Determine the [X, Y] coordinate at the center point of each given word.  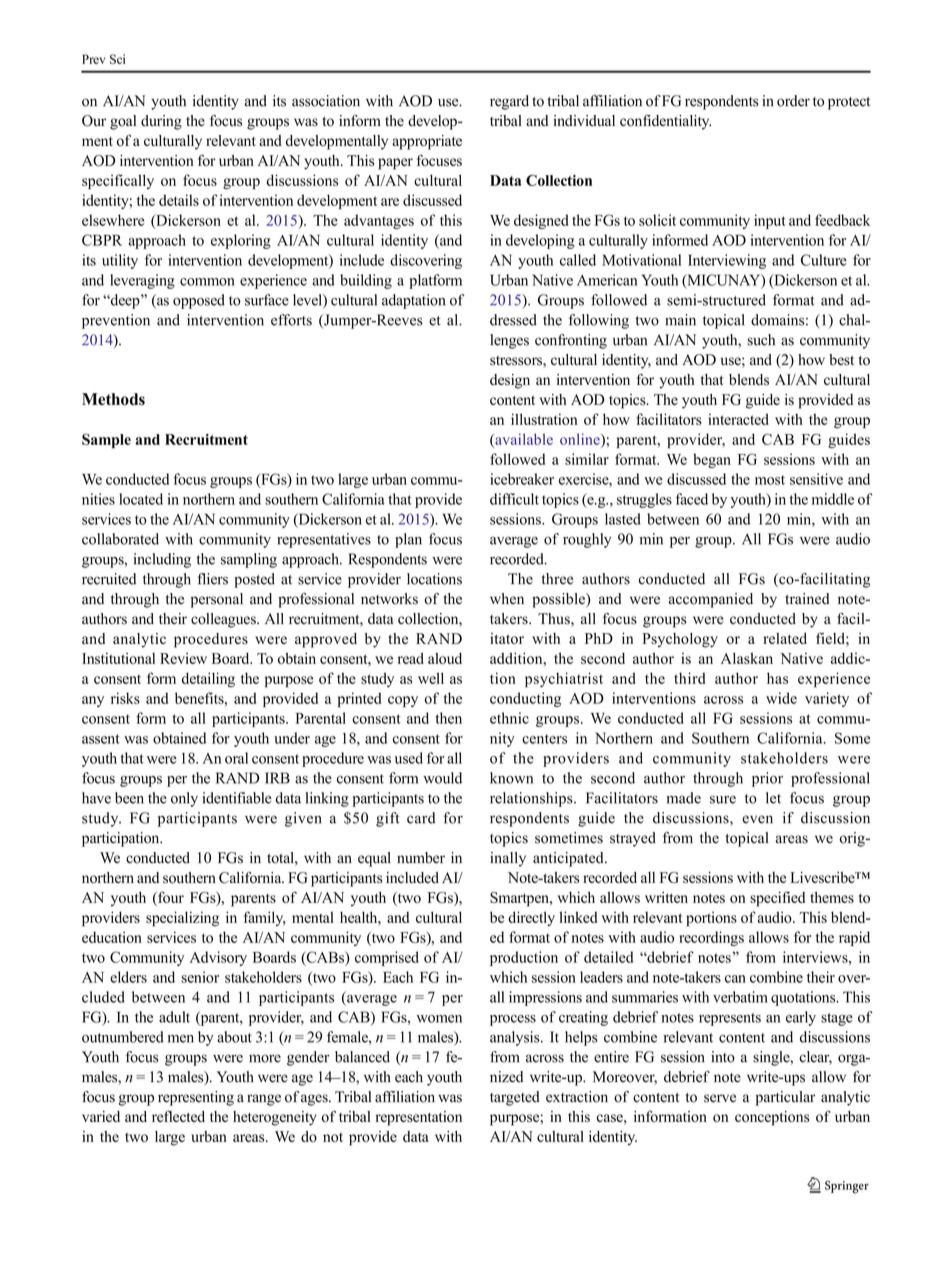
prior [767, 779]
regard [509, 102]
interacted [738, 419]
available [523, 440]
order [793, 101]
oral [236, 758]
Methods [113, 399]
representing [196, 1098]
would [442, 778]
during [161, 122]
